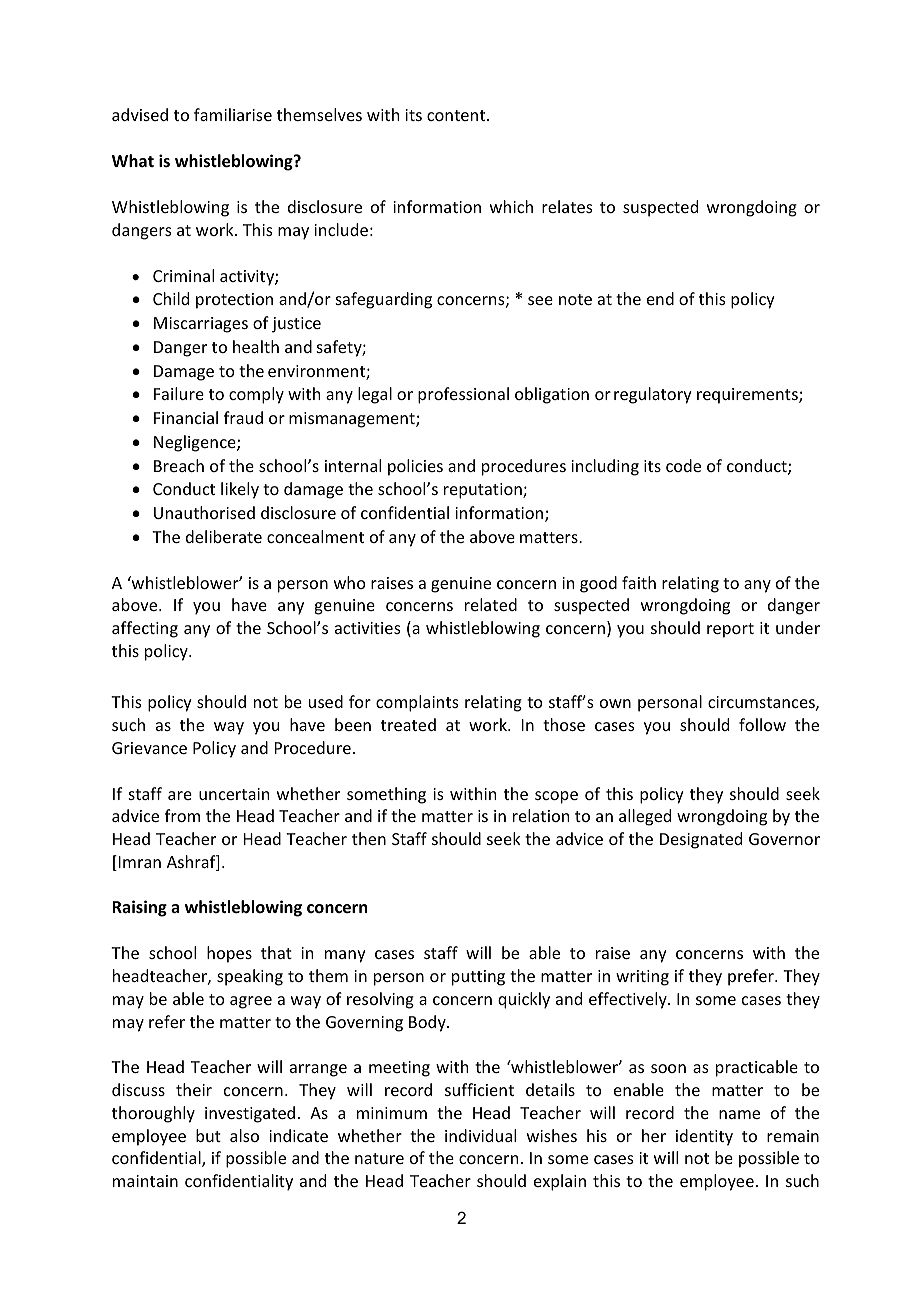 The image size is (924, 1307). I want to click on familiarise, so click(233, 114).
